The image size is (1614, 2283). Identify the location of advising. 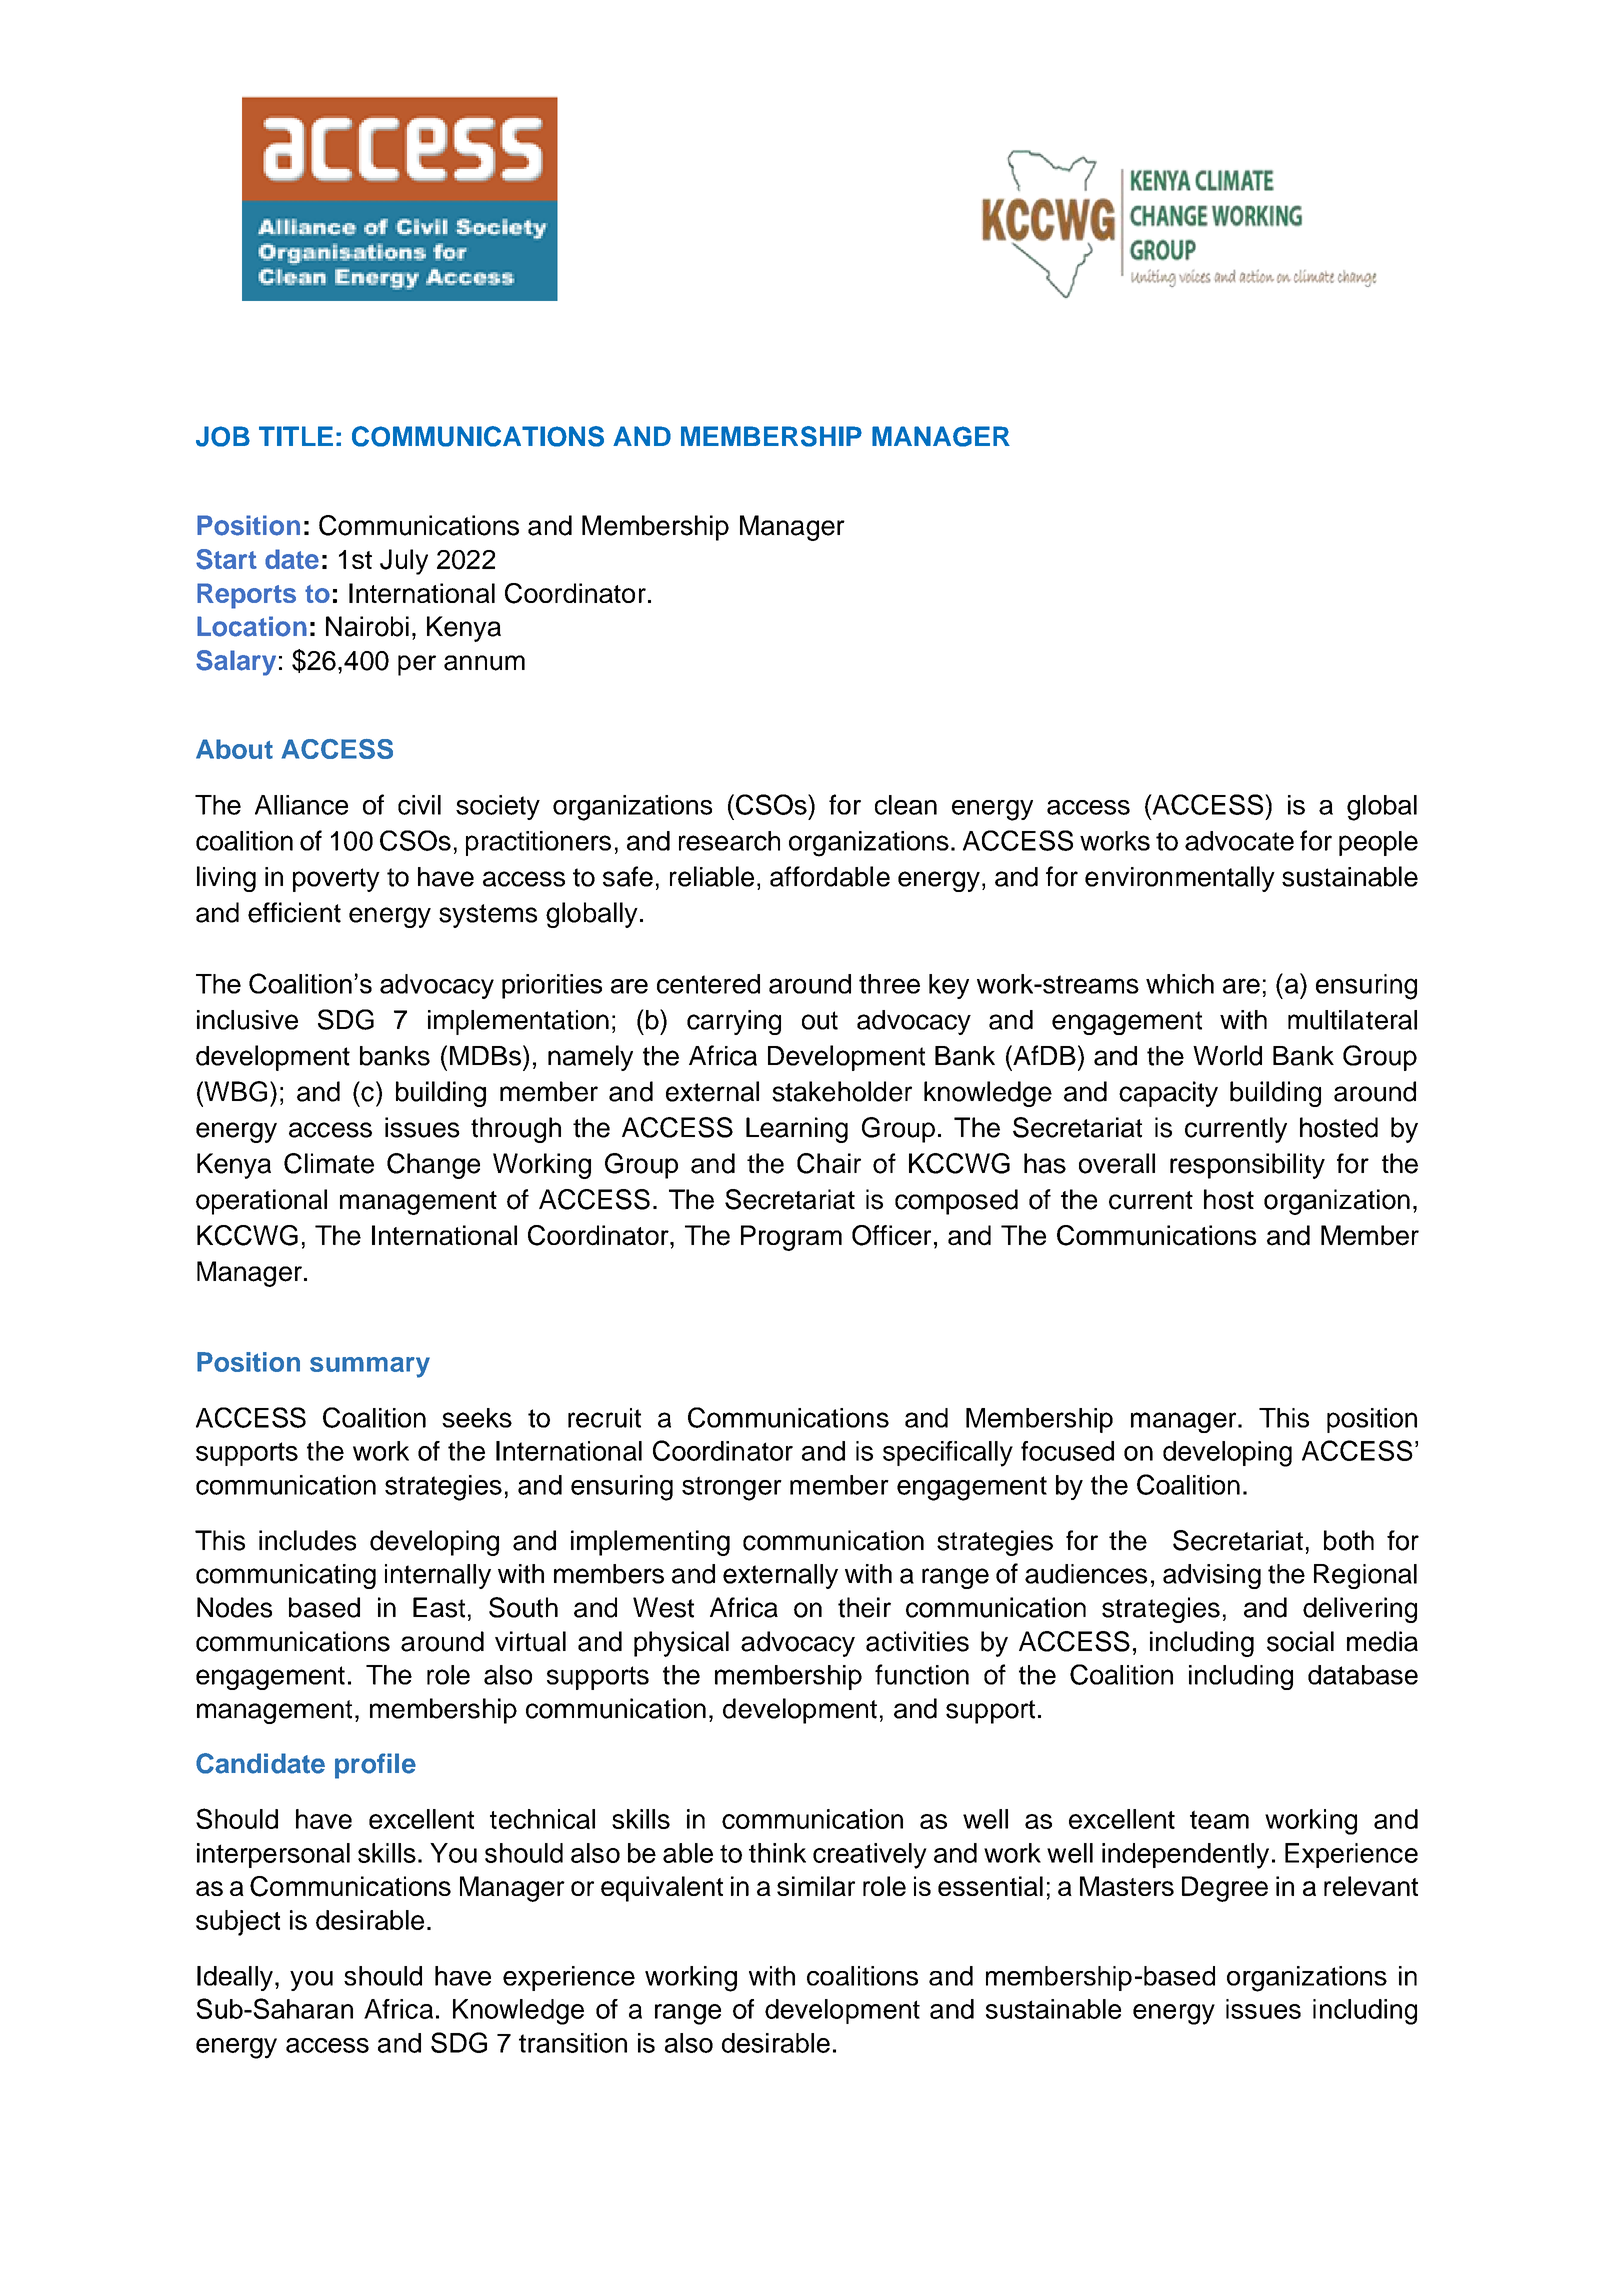
(1212, 1576).
